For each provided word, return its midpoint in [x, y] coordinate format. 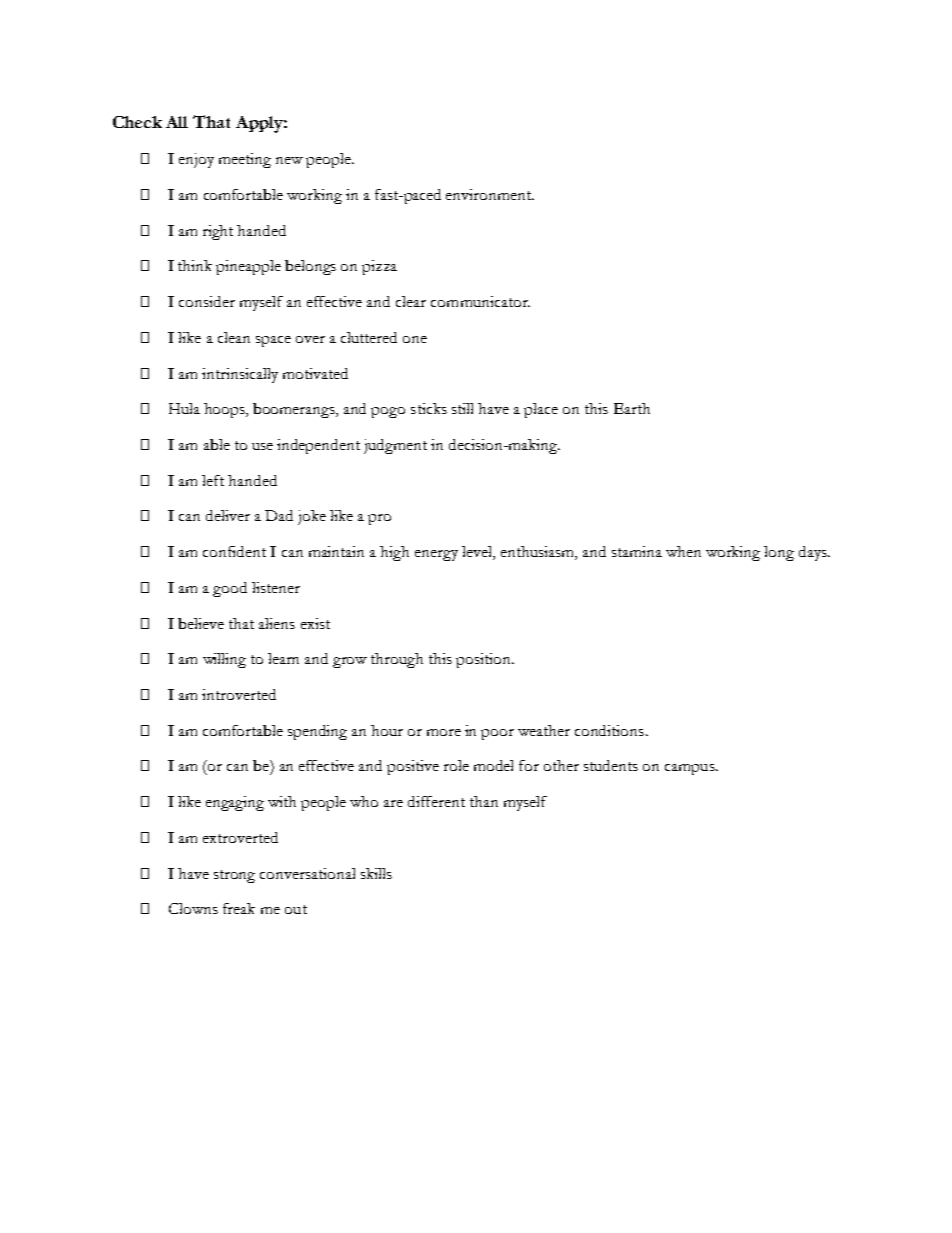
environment [490, 194]
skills [376, 873]
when [683, 551]
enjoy [196, 160]
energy [436, 555]
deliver [228, 515]
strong [234, 876]
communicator [480, 301]
